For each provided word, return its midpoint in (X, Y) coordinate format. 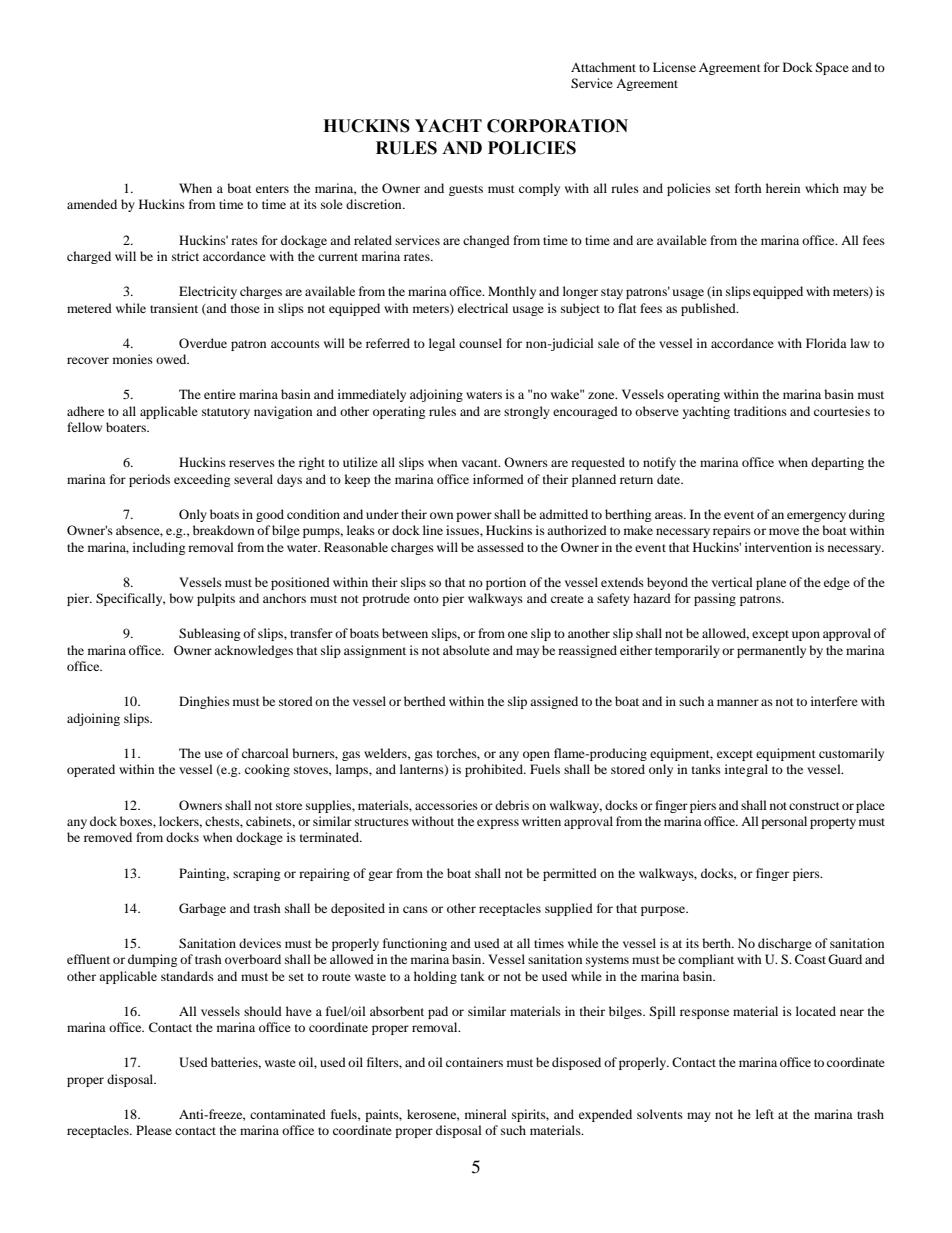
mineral (486, 1114)
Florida (826, 343)
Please (154, 1130)
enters (272, 189)
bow (181, 598)
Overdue (203, 343)
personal (784, 822)
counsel (480, 343)
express (498, 824)
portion (506, 583)
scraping (256, 874)
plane (771, 583)
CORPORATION (557, 126)
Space (832, 68)
